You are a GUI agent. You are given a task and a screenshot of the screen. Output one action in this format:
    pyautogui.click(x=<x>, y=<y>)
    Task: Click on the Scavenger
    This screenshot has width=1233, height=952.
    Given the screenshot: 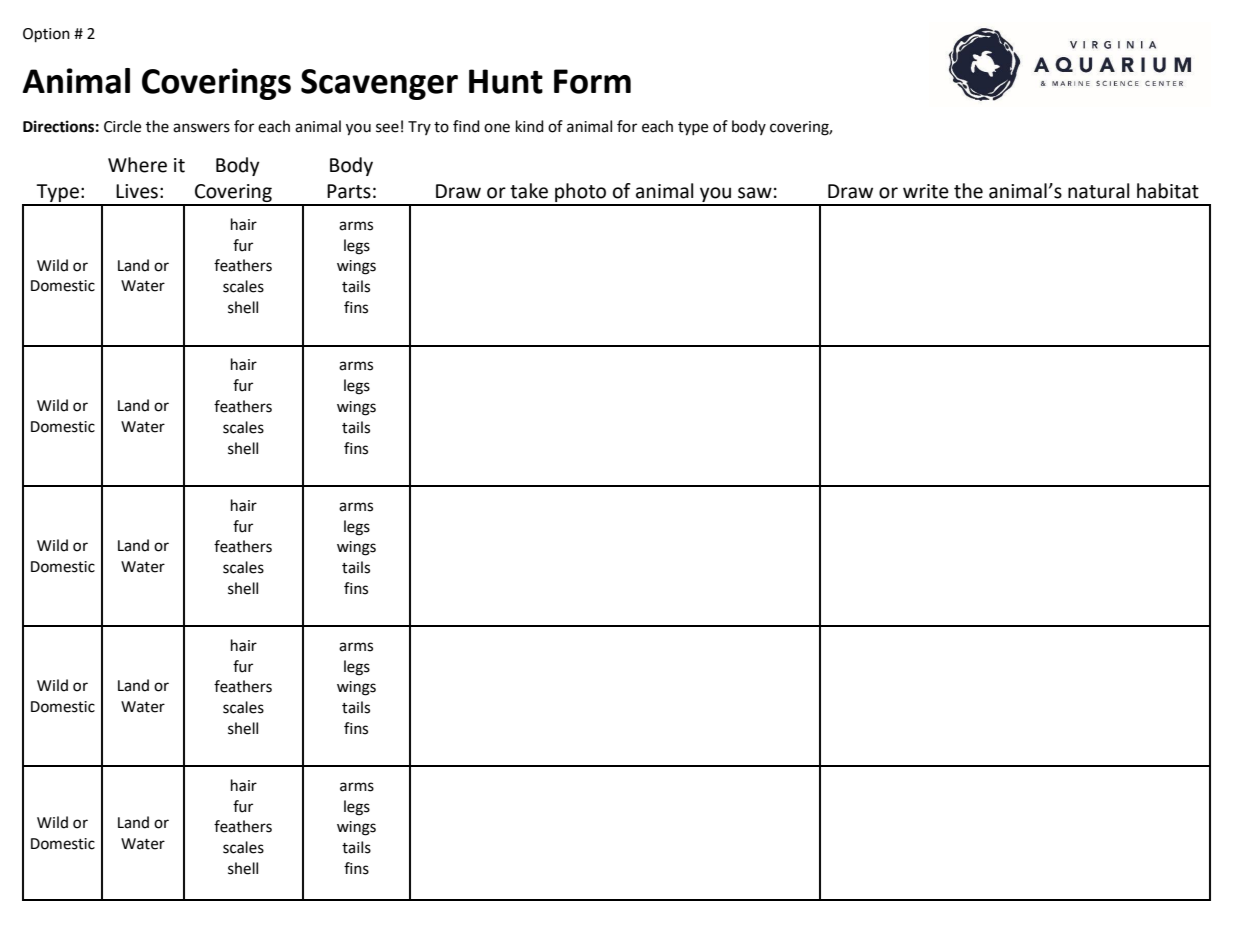 What is the action you would take?
    pyautogui.click(x=379, y=84)
